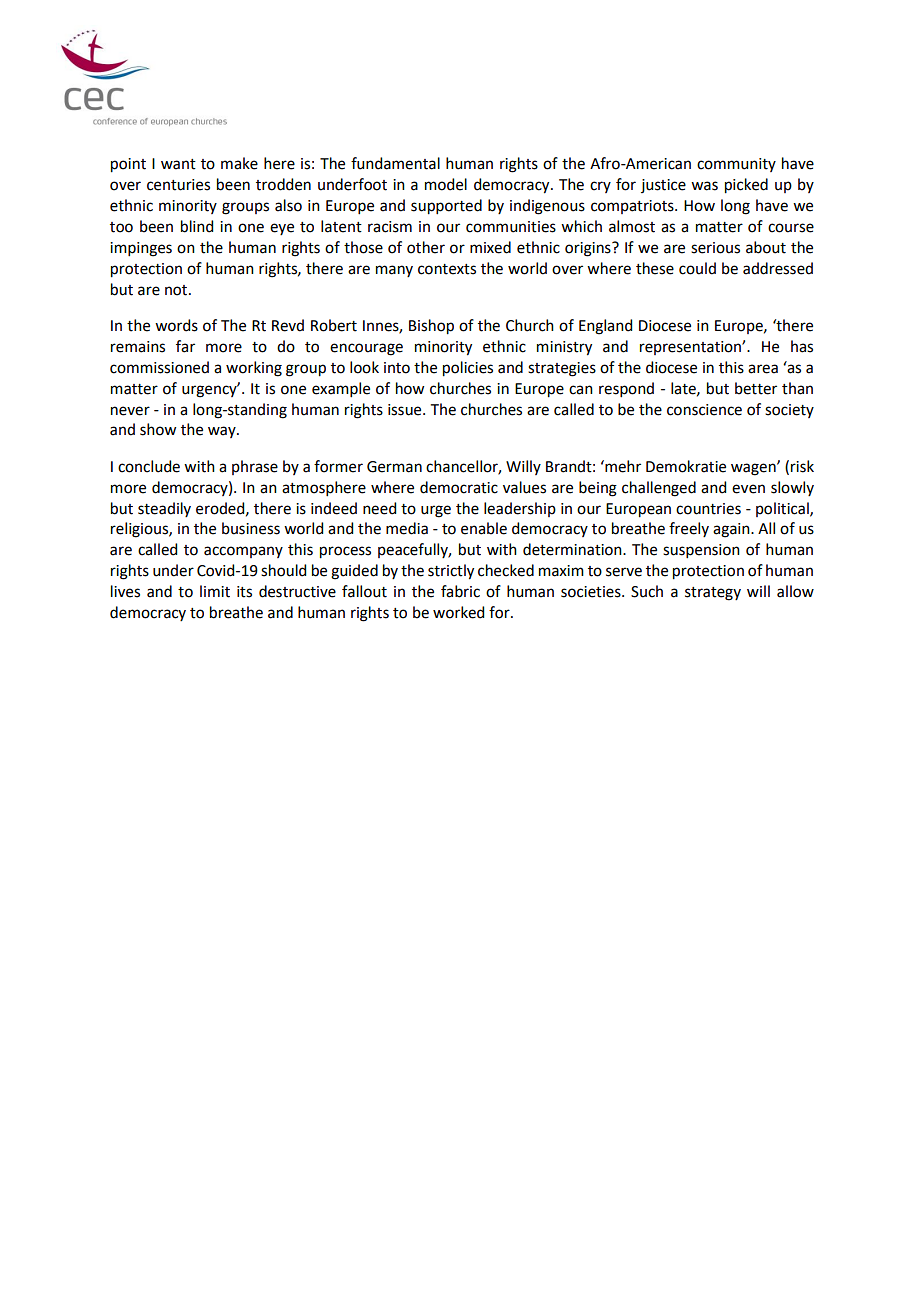 The width and height of the document is (924, 1308). Describe the element at coordinates (713, 594) in the document. I see `strategy` at that location.
